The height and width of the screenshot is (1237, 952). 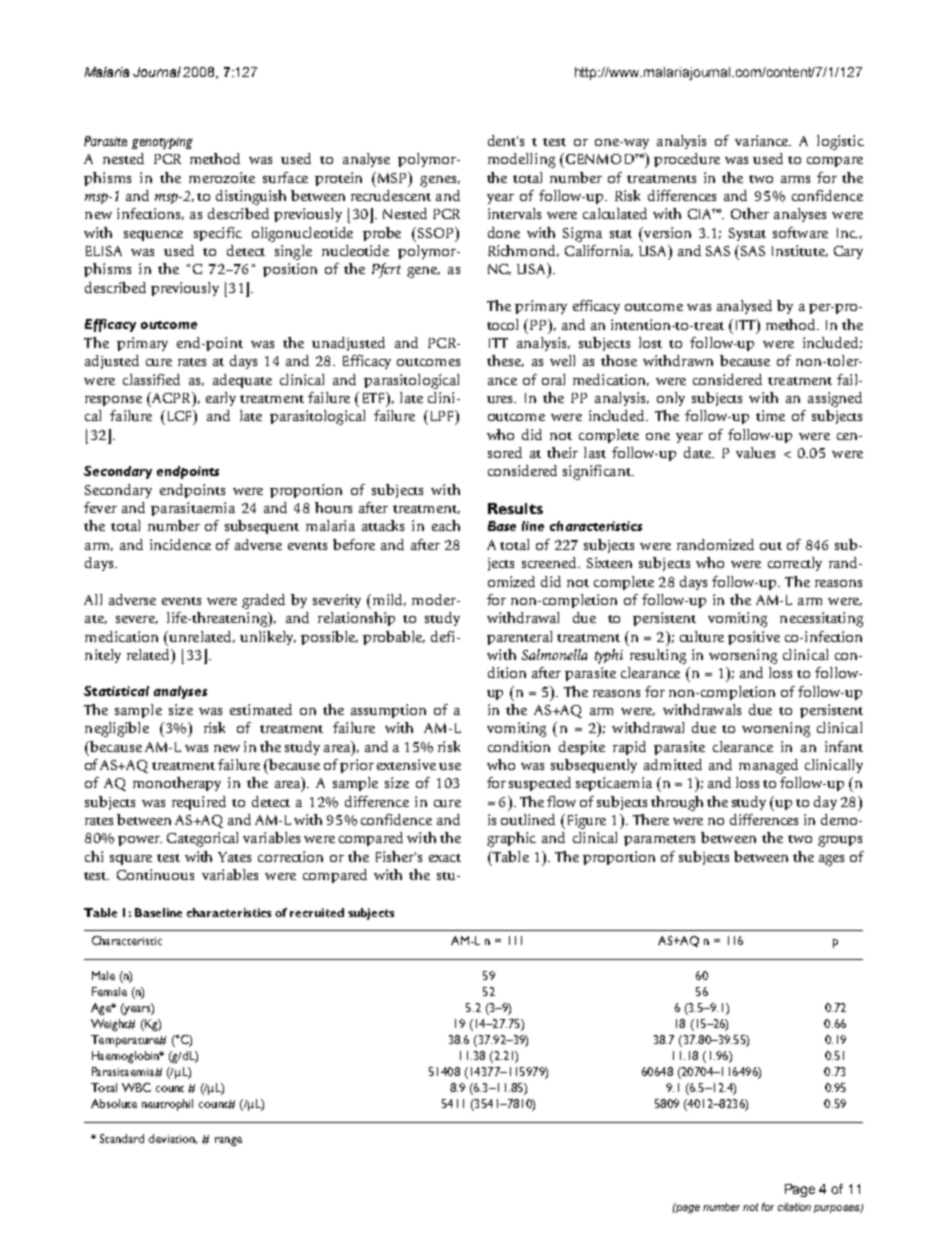 What do you see at coordinates (521, 160) in the screenshot?
I see `modelling` at bounding box center [521, 160].
